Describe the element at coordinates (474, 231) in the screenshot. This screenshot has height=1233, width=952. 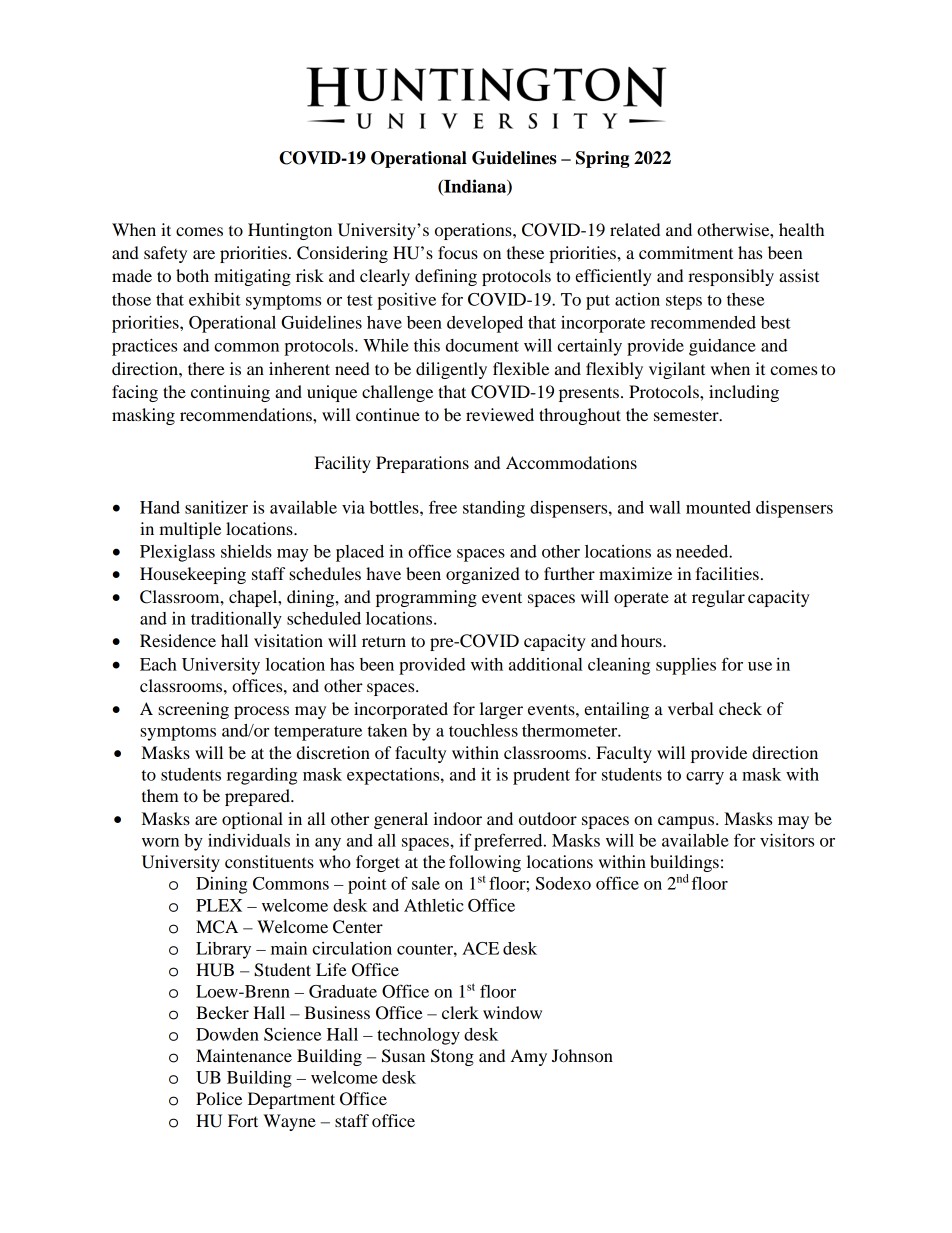
I see `operations` at that location.
